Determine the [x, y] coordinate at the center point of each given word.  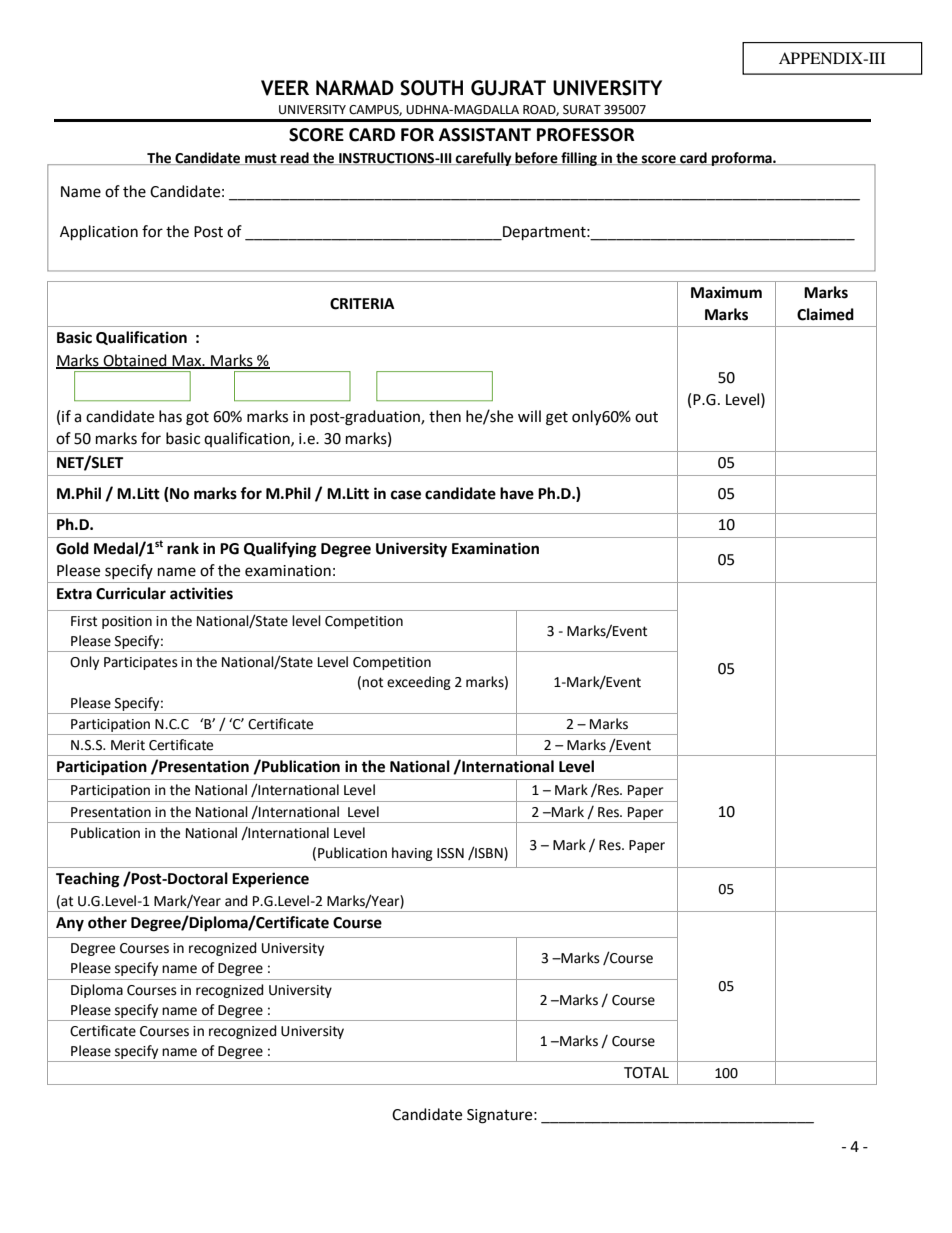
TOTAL [646, 1073]
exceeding [419, 683]
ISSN [450, 853]
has [170, 416]
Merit [128, 745]
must [261, 159]
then [445, 416]
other [107, 922]
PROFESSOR [586, 135]
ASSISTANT [485, 135]
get [557, 419]
